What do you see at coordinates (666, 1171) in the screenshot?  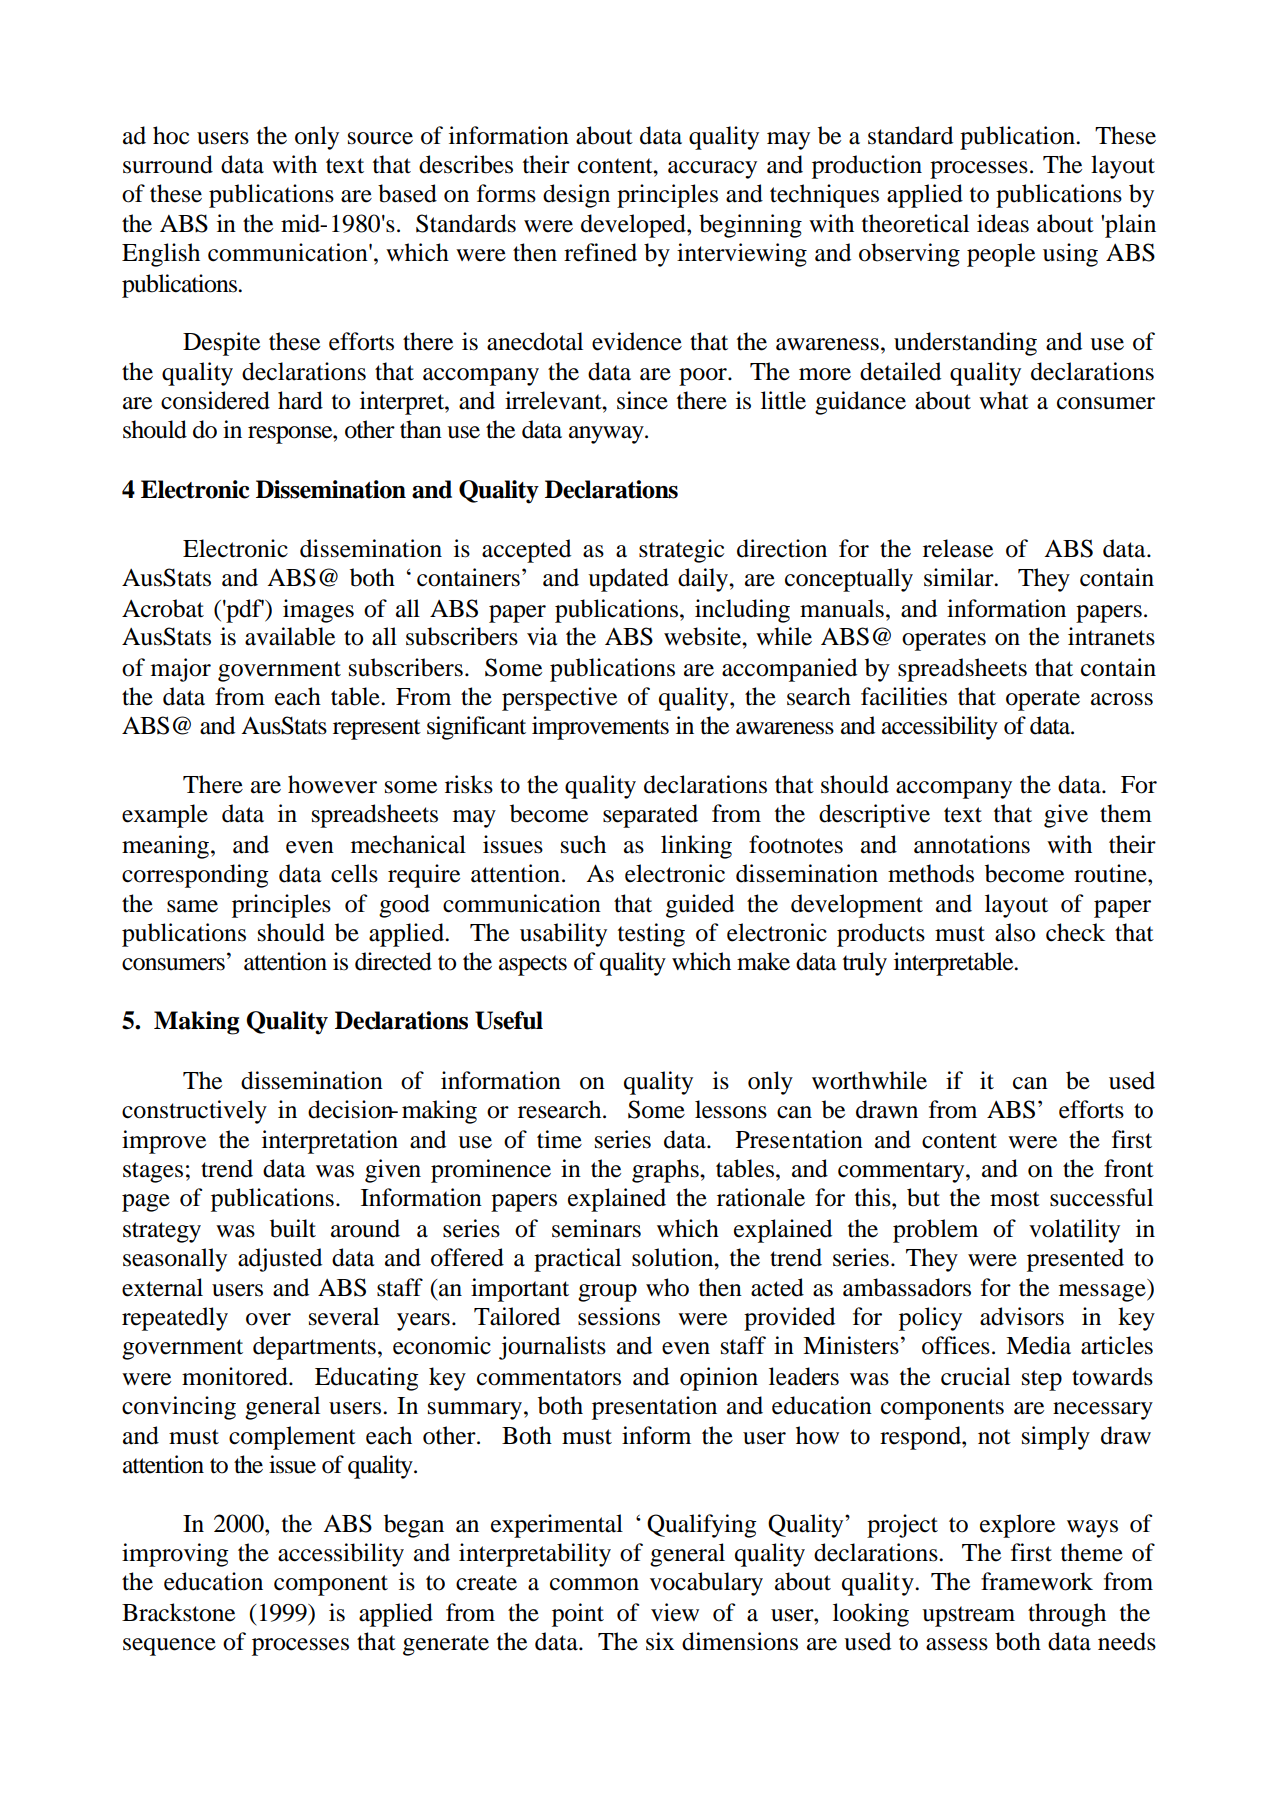 I see `graphs` at bounding box center [666, 1171].
